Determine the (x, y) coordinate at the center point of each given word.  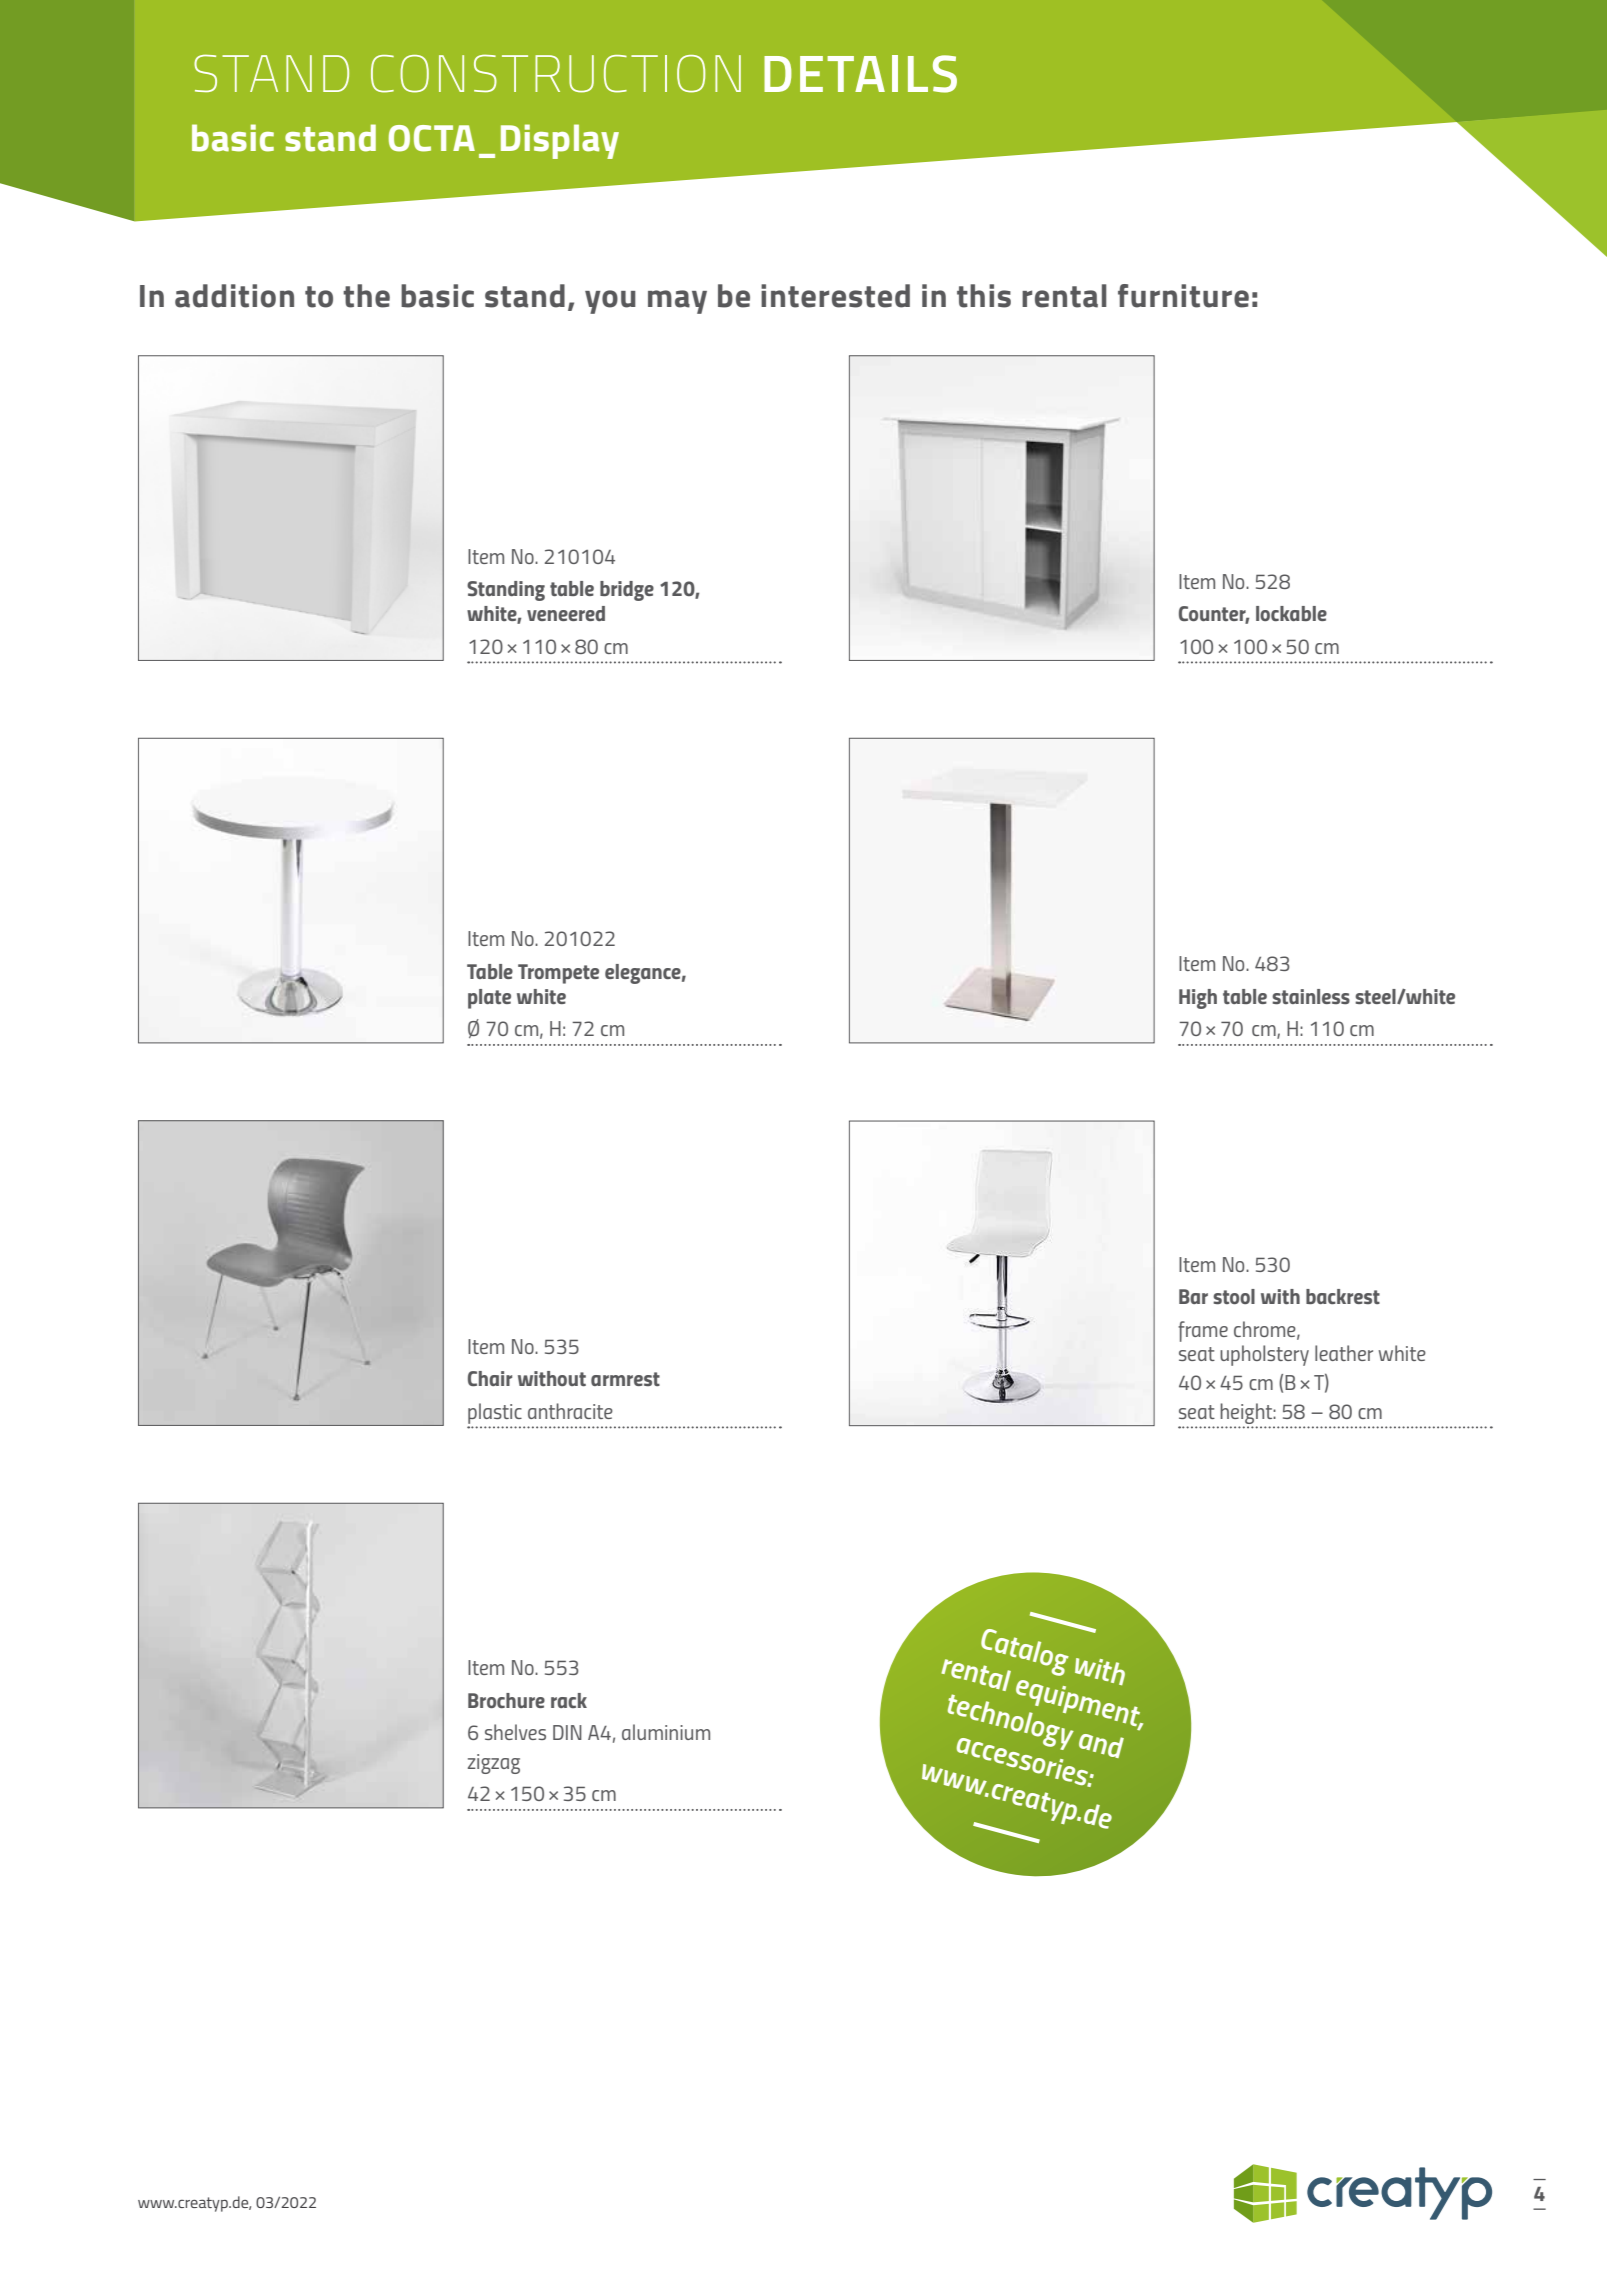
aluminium (666, 1732)
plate (489, 999)
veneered (566, 613)
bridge (627, 591)
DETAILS (860, 74)
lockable (1291, 613)
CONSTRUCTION (556, 73)
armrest (625, 1379)
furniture (1183, 296)
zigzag (494, 1764)
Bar (1193, 1296)
